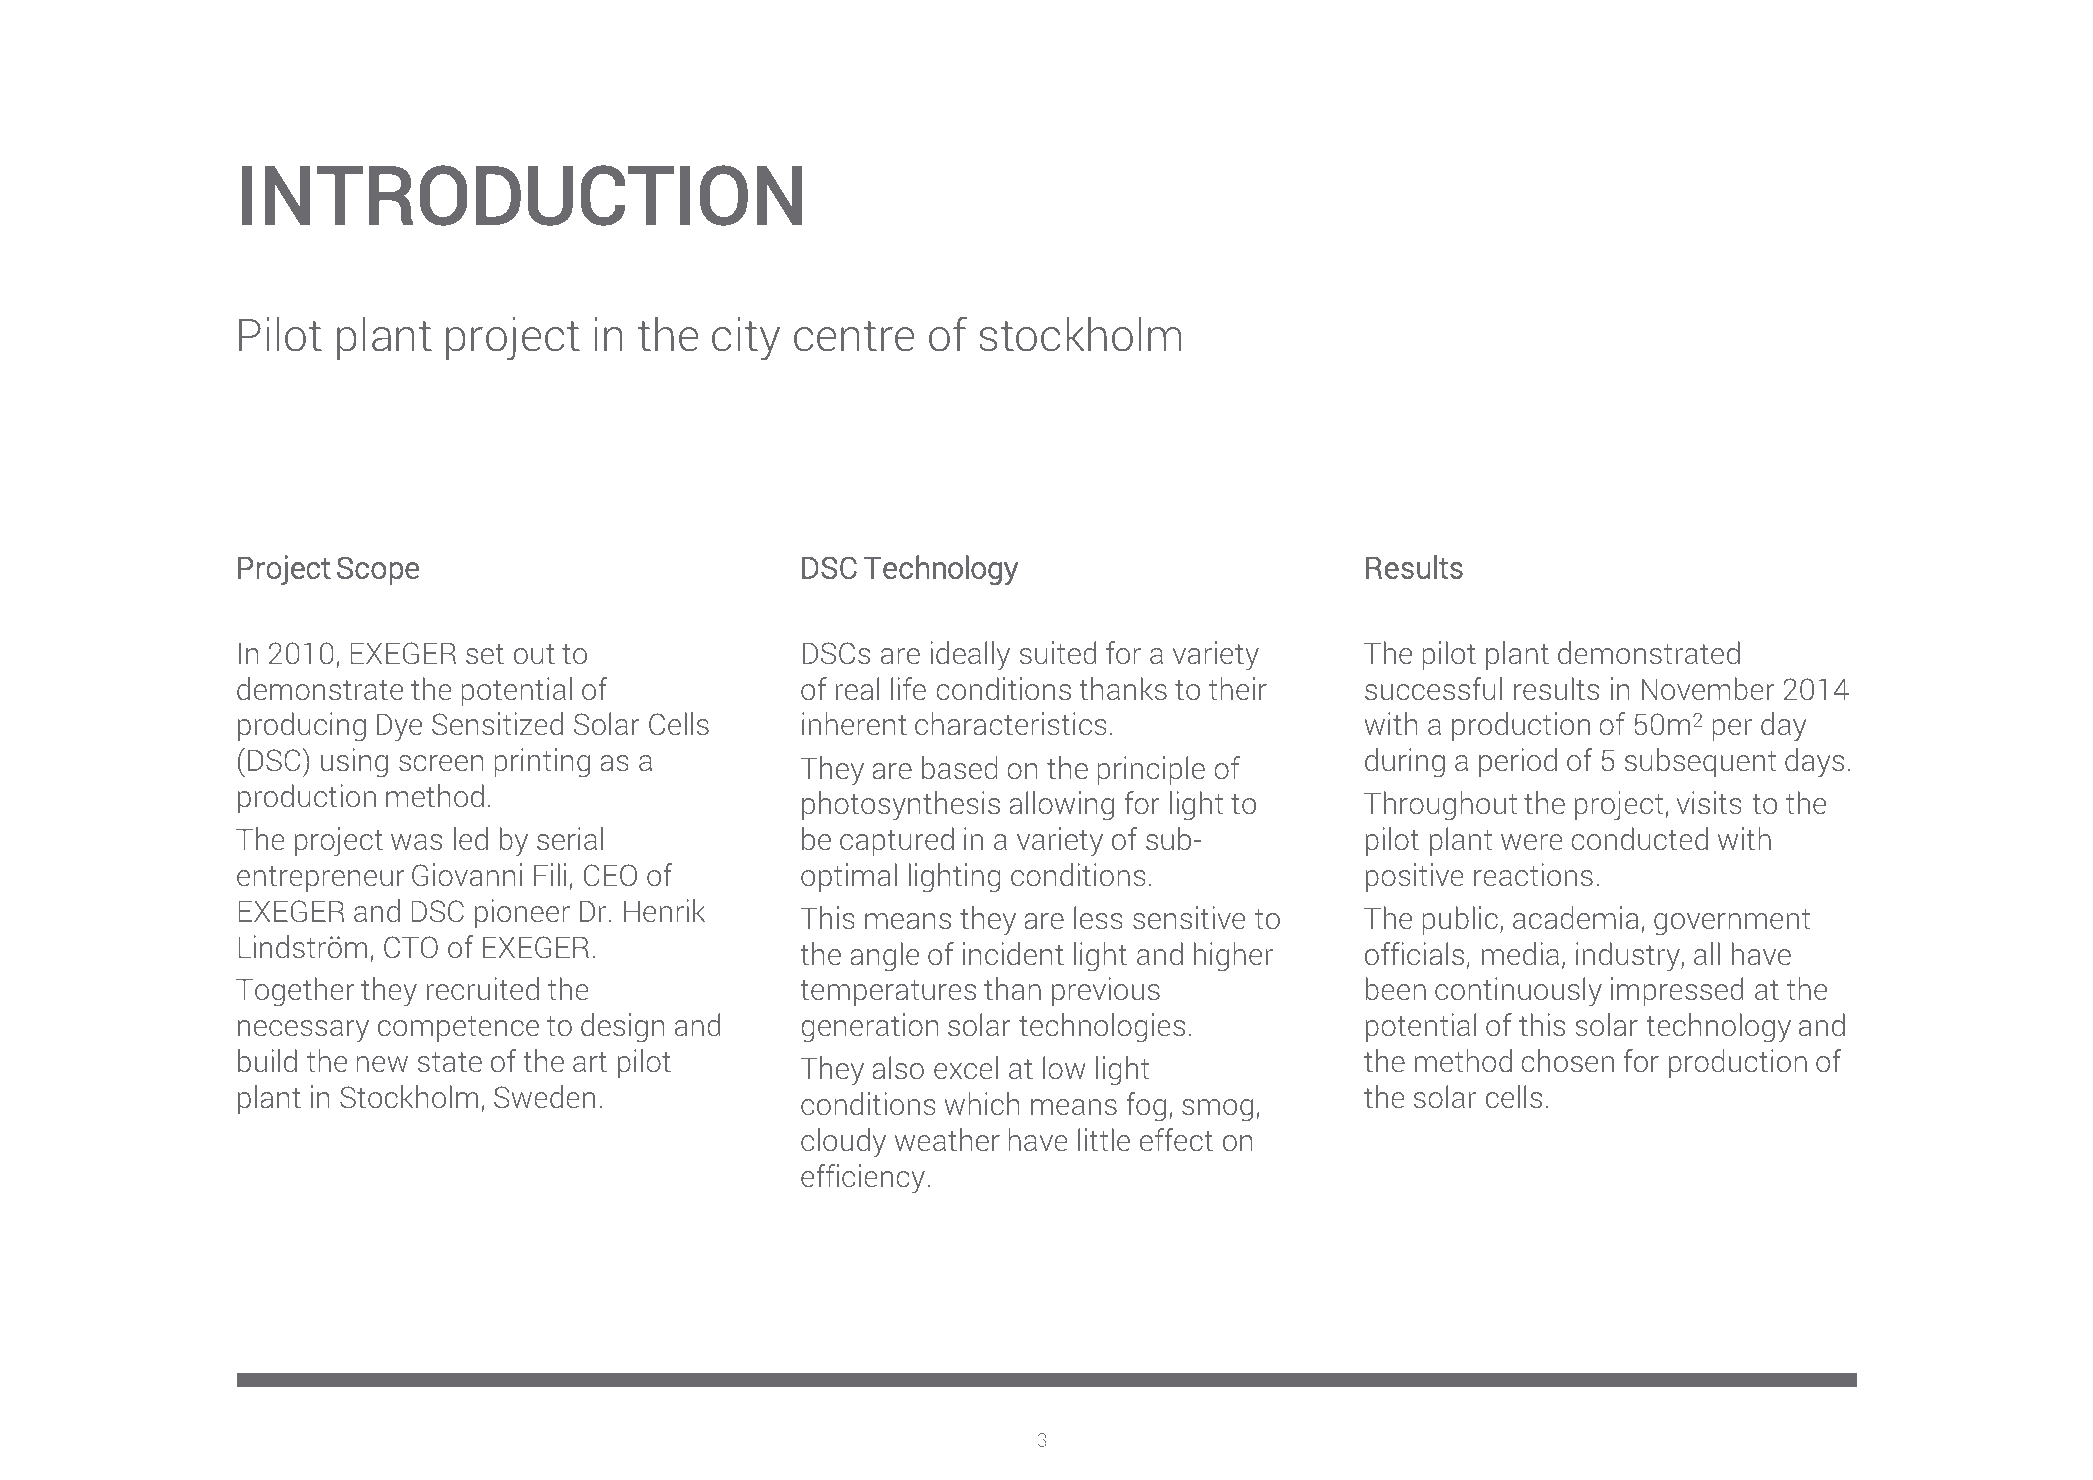 This page has height=1480, width=2093. I want to click on centre, so click(854, 336).
